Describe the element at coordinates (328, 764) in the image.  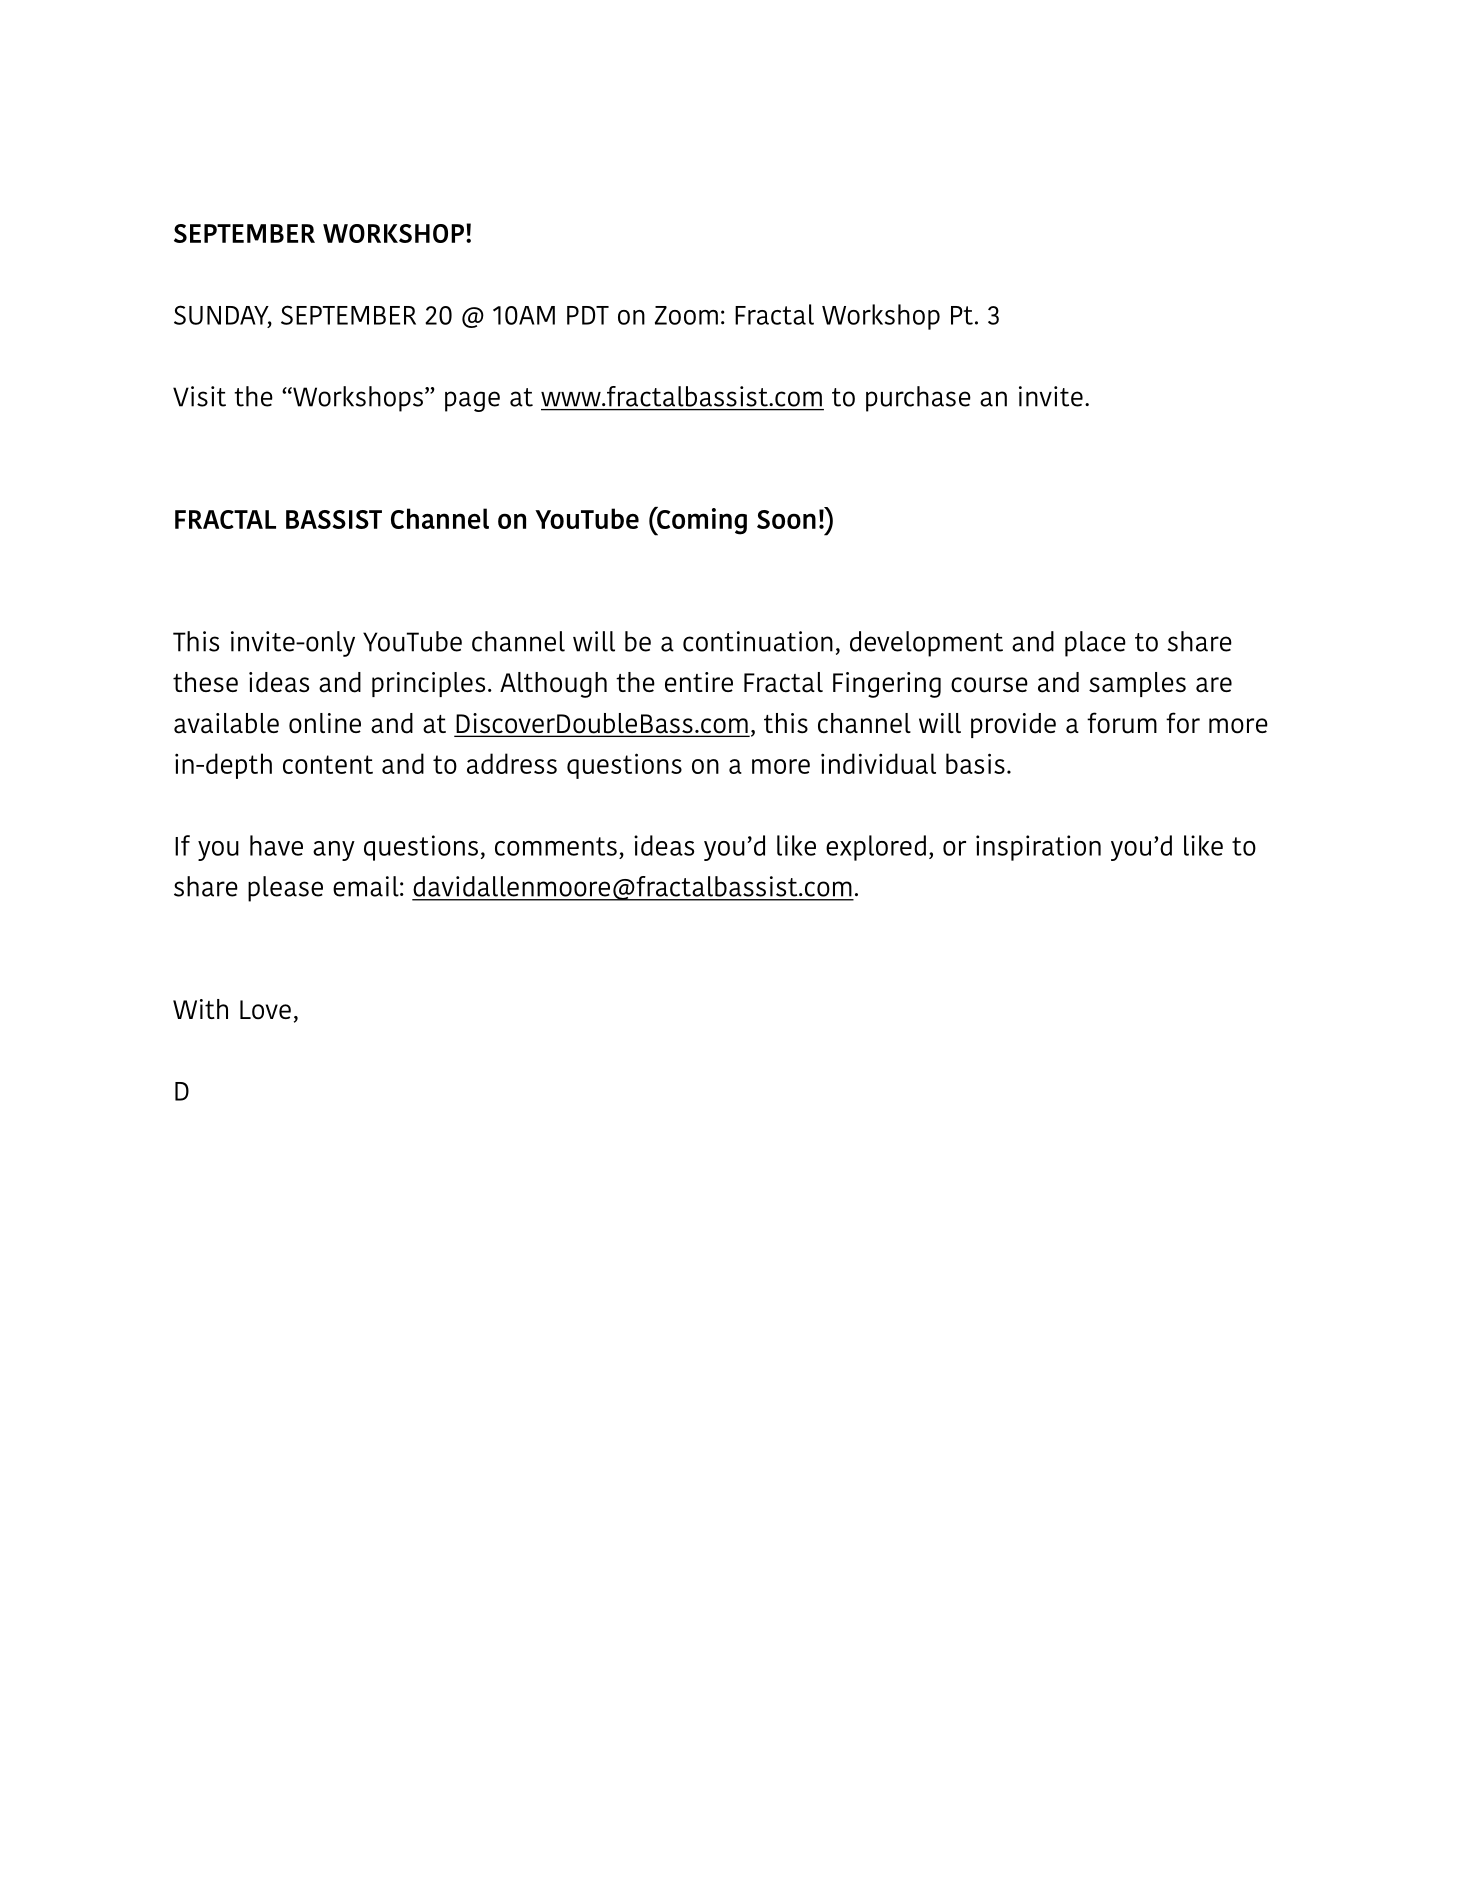
I see `content` at that location.
